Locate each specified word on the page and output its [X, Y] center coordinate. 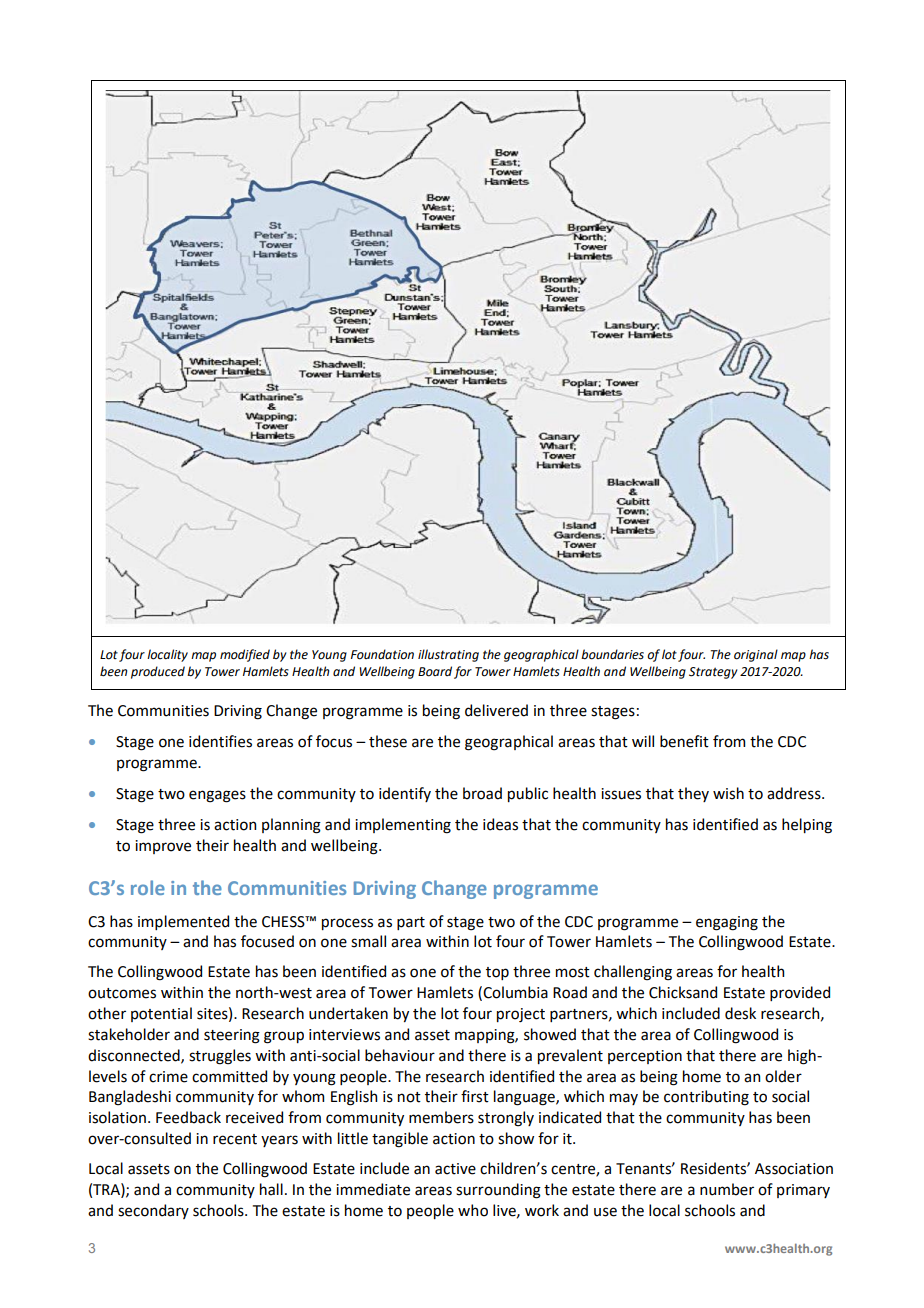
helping [807, 826]
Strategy [713, 673]
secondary [153, 1211]
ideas [500, 824]
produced [158, 672]
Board [435, 671]
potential [161, 1014]
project [521, 1015]
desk [740, 1013]
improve [163, 847]
